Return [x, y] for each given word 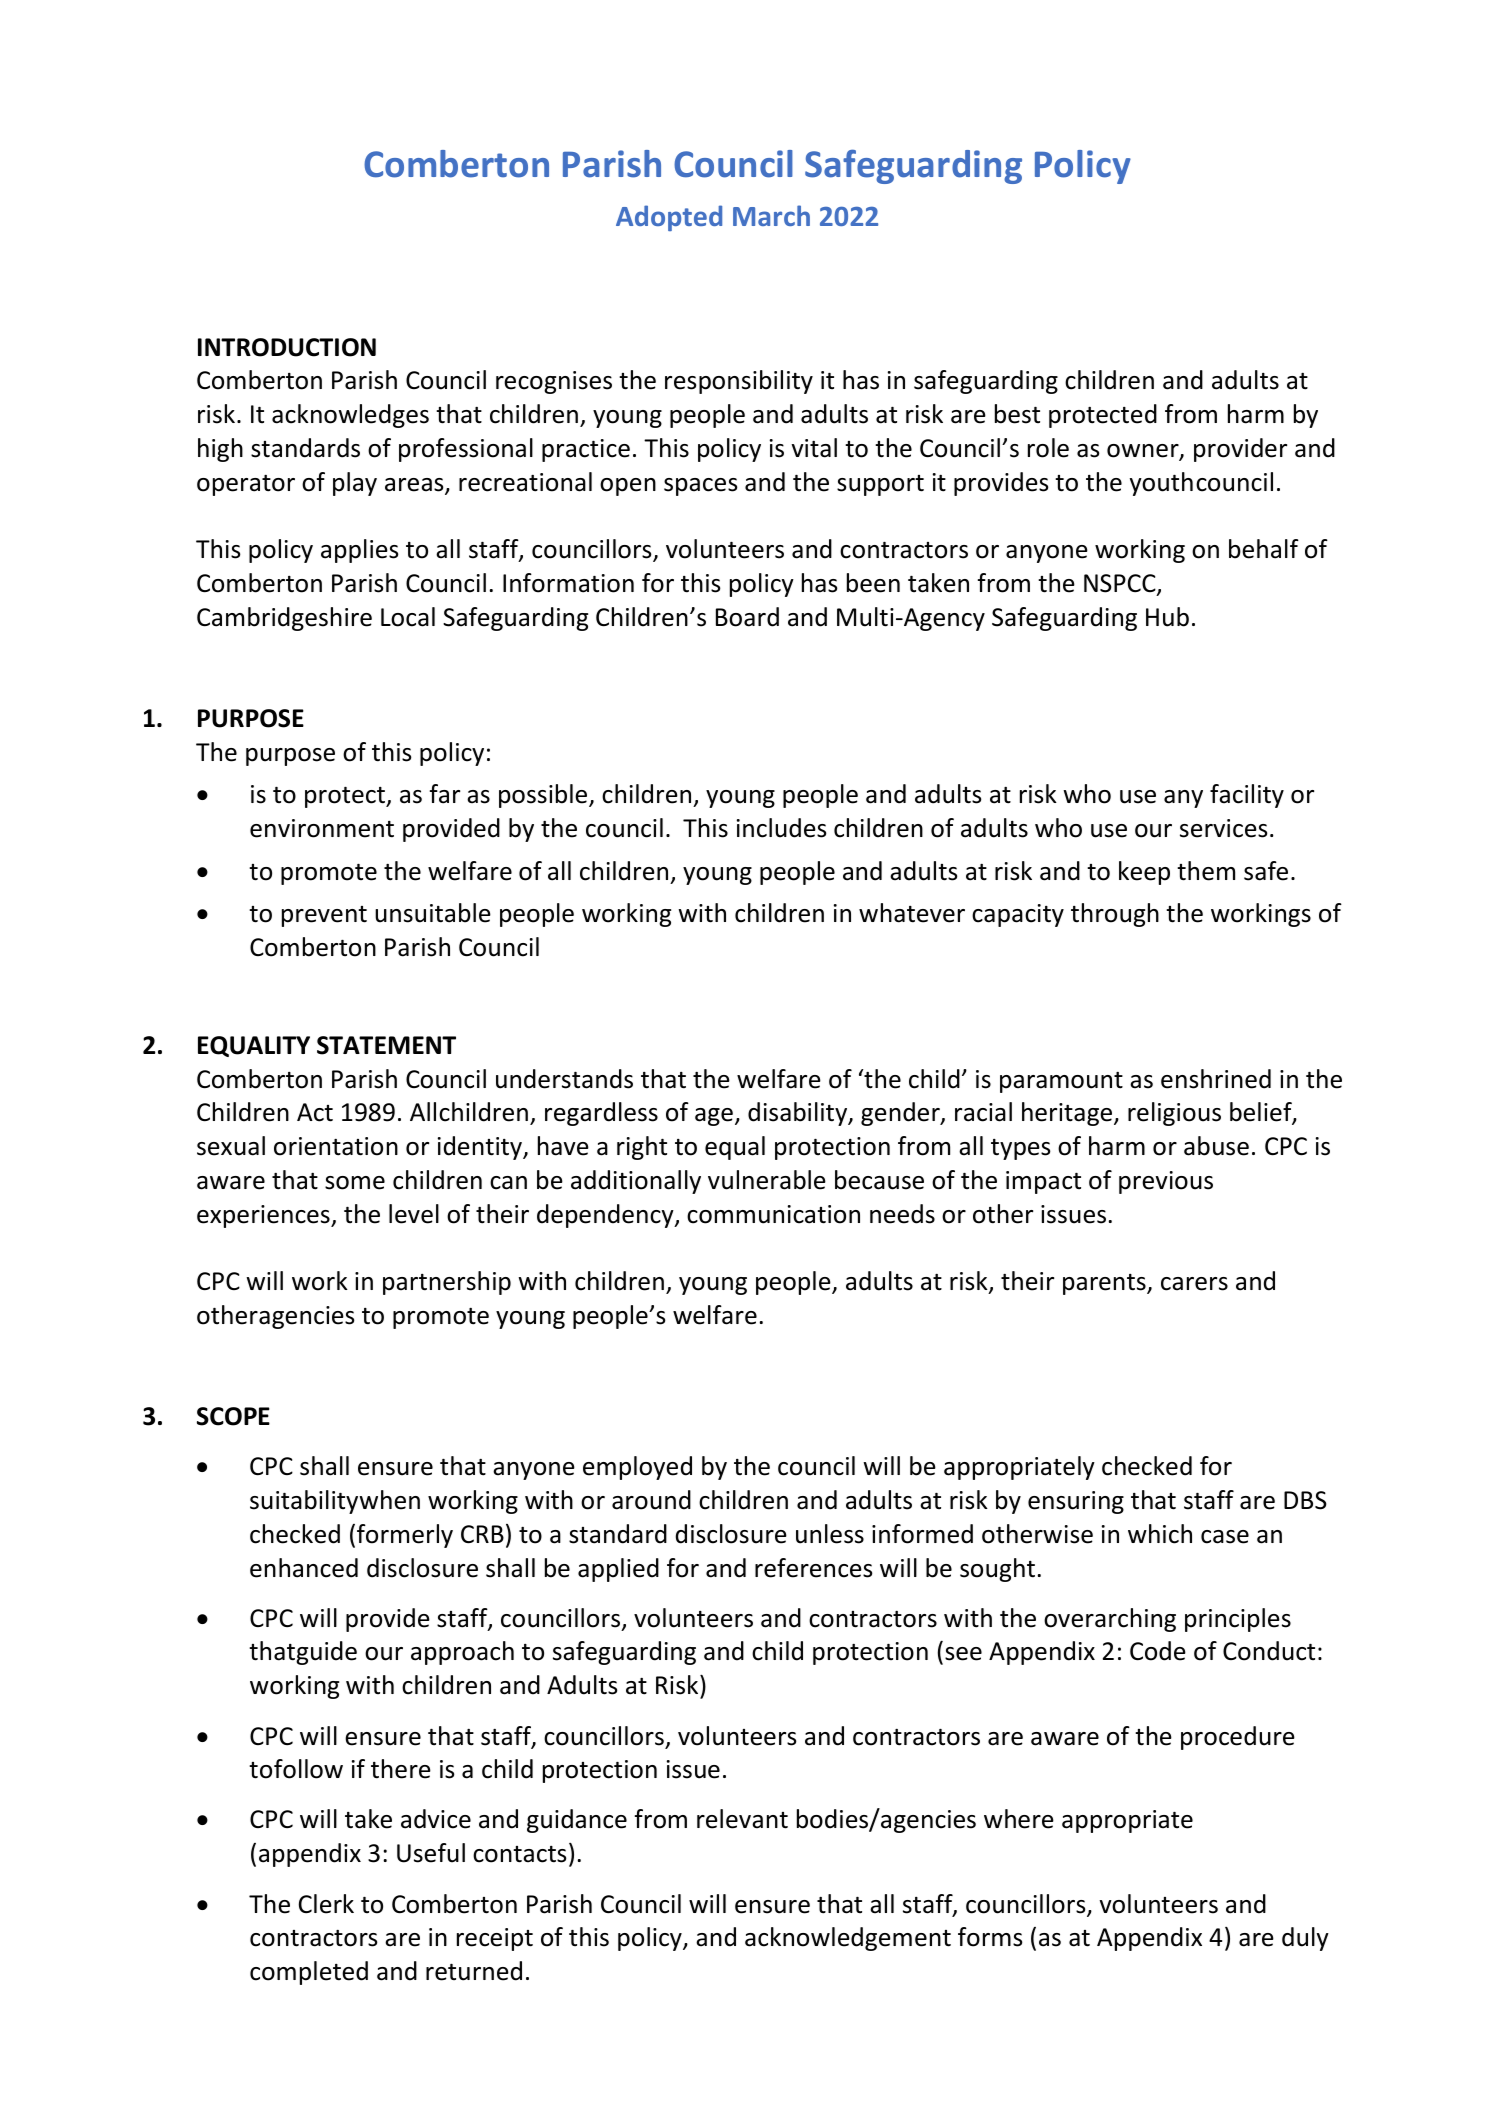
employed [637, 1468]
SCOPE [233, 1416]
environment [322, 828]
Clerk [326, 1904]
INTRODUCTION [287, 347]
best [1017, 414]
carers [1194, 1284]
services [1223, 828]
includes [781, 828]
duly [1305, 1939]
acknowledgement [848, 1939]
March [771, 215]
